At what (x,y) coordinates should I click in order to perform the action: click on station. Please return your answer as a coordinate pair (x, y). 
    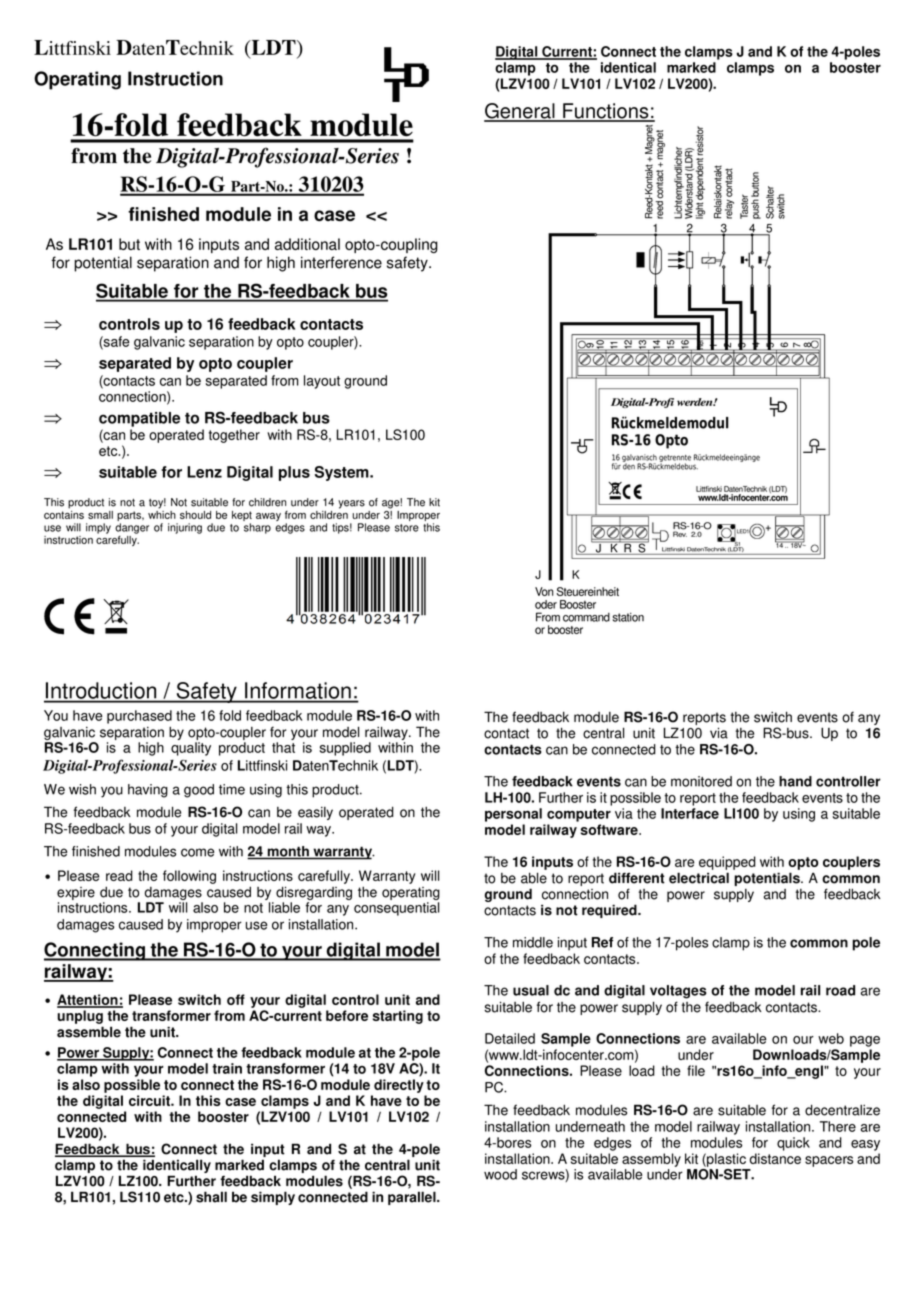
    Looking at the image, I should click on (628, 617).
